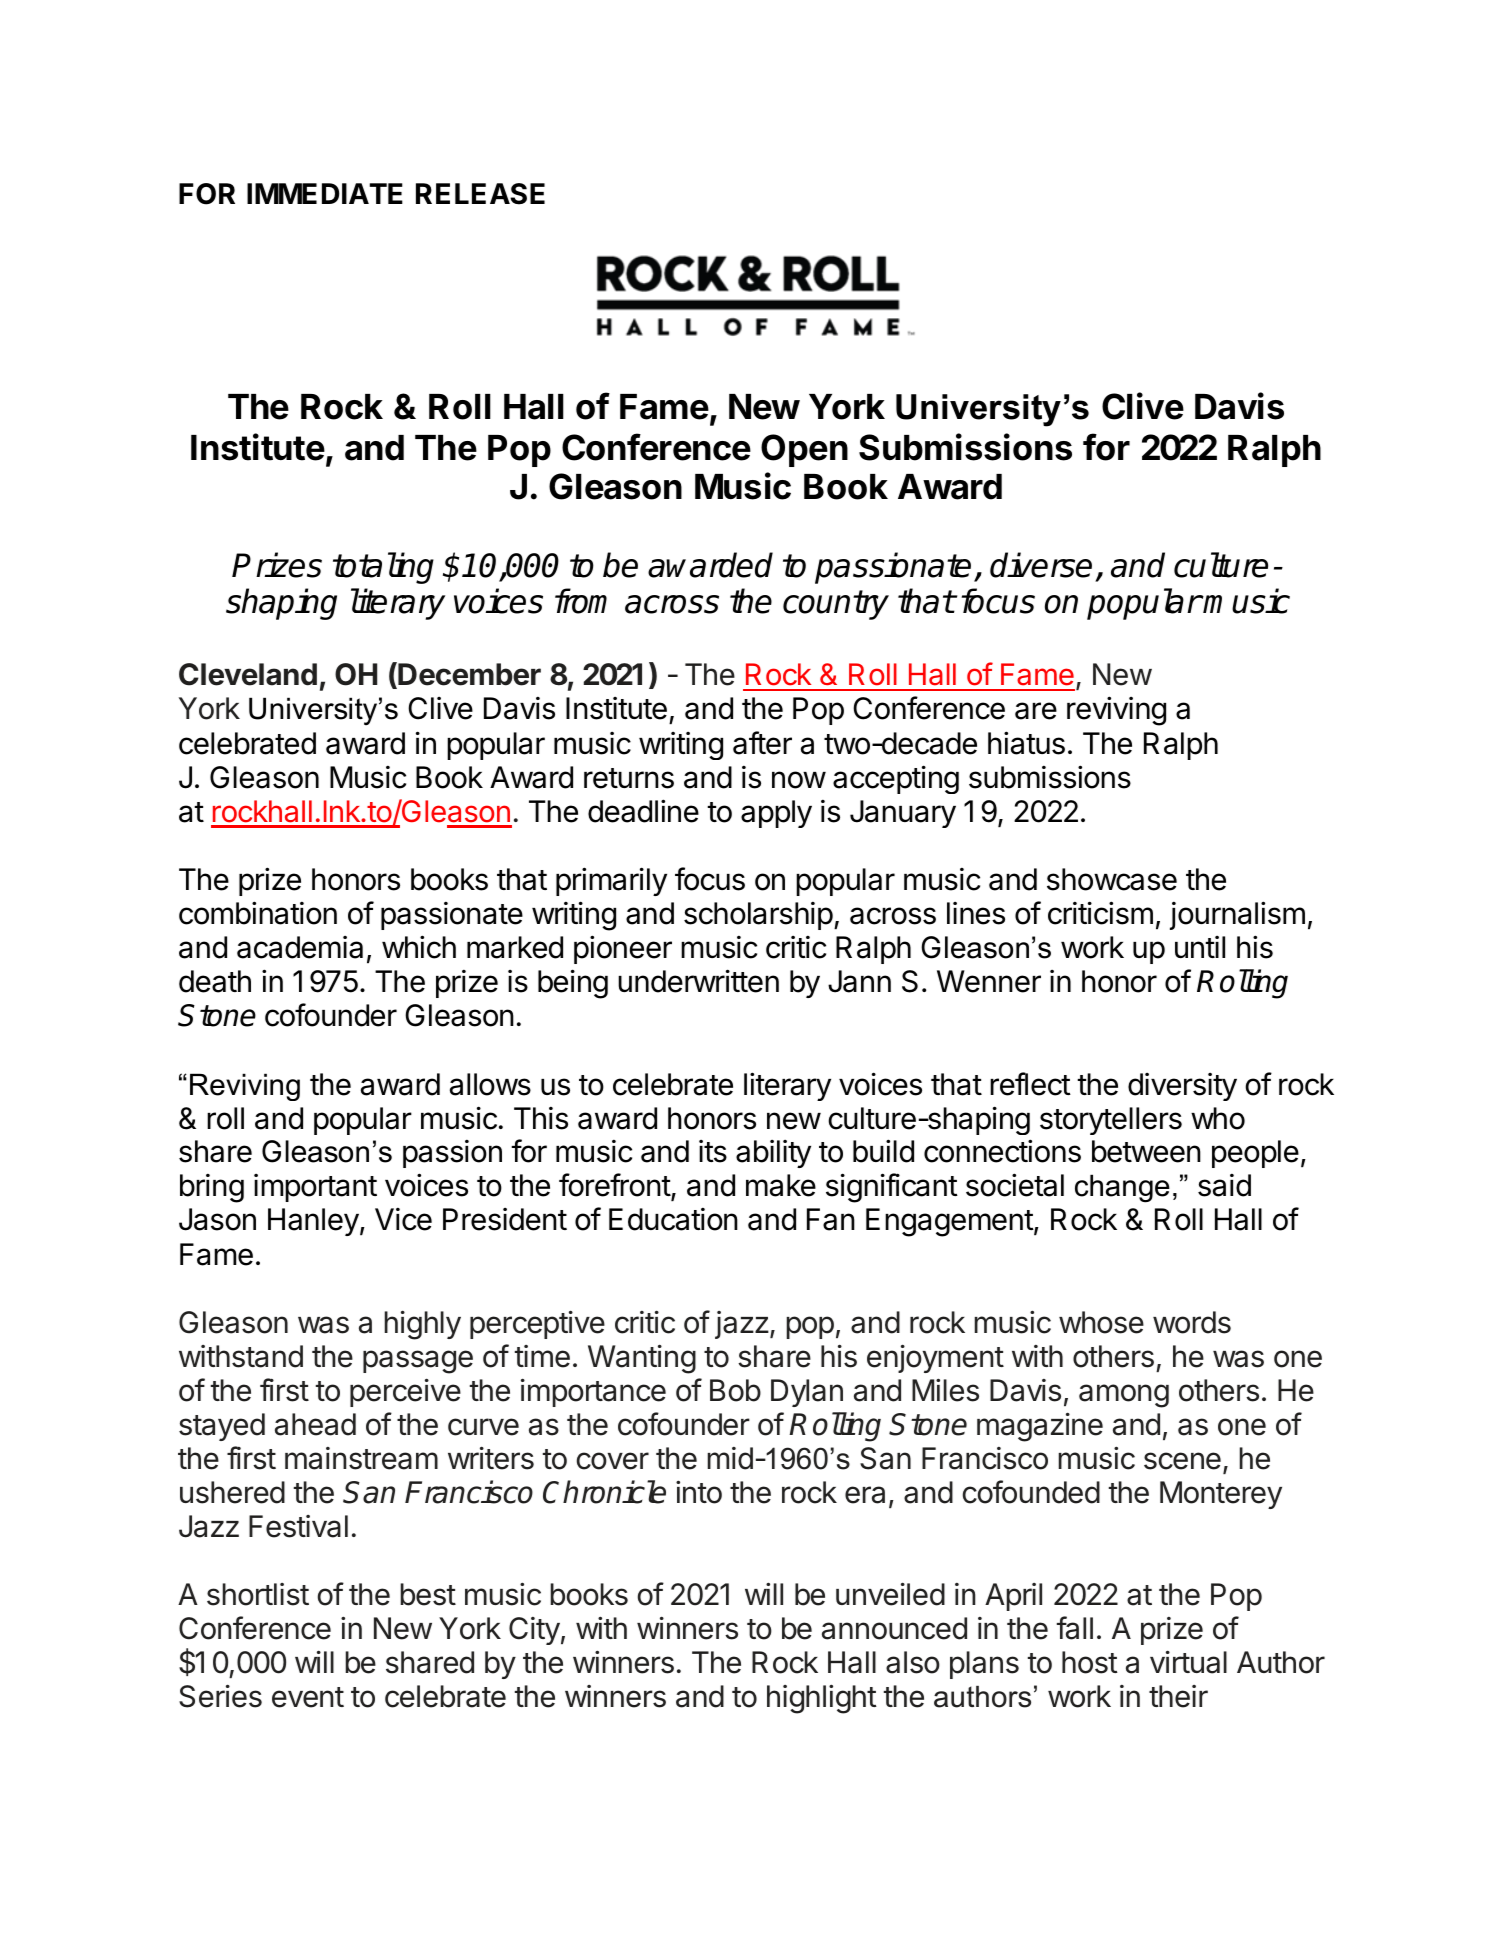  Describe the element at coordinates (315, 1188) in the screenshot. I see `important` at that location.
